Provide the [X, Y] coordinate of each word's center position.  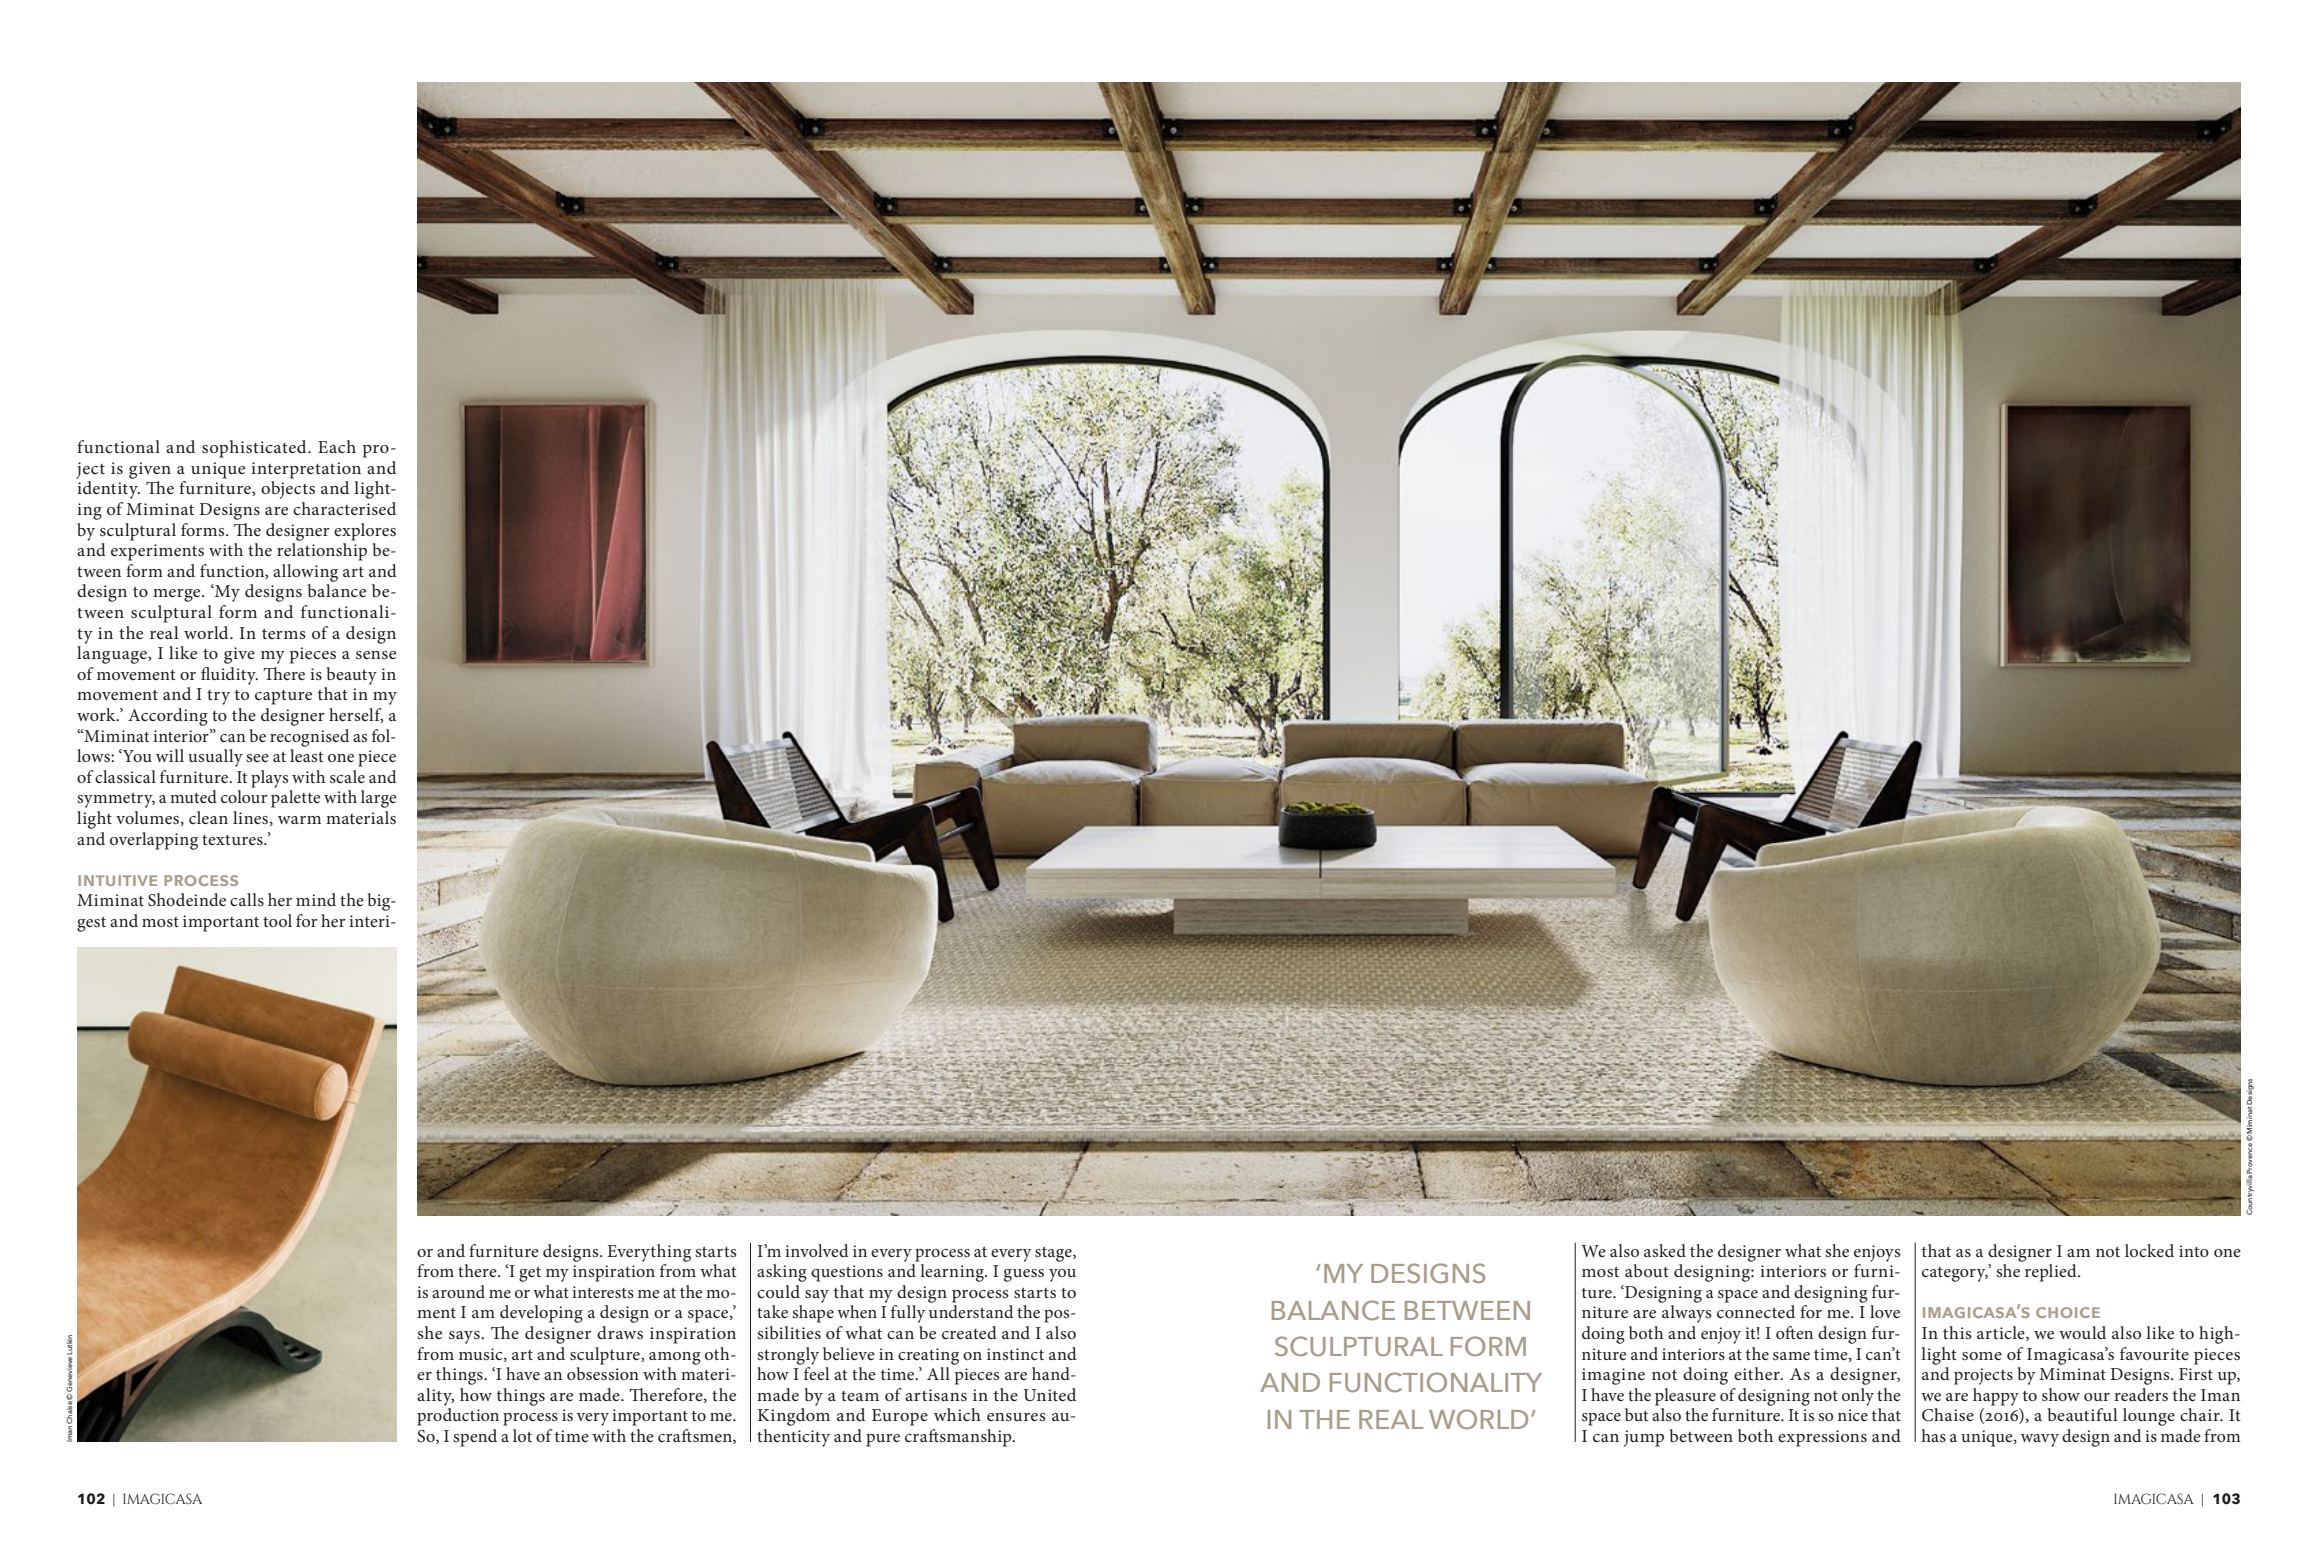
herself [356, 715]
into [2194, 1251]
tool [277, 920]
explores [365, 532]
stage [1054, 1254]
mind [316, 899]
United [1049, 1395]
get [530, 1274]
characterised [344, 508]
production [458, 1417]
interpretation [306, 470]
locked [2149, 1250]
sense [376, 655]
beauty [351, 676]
